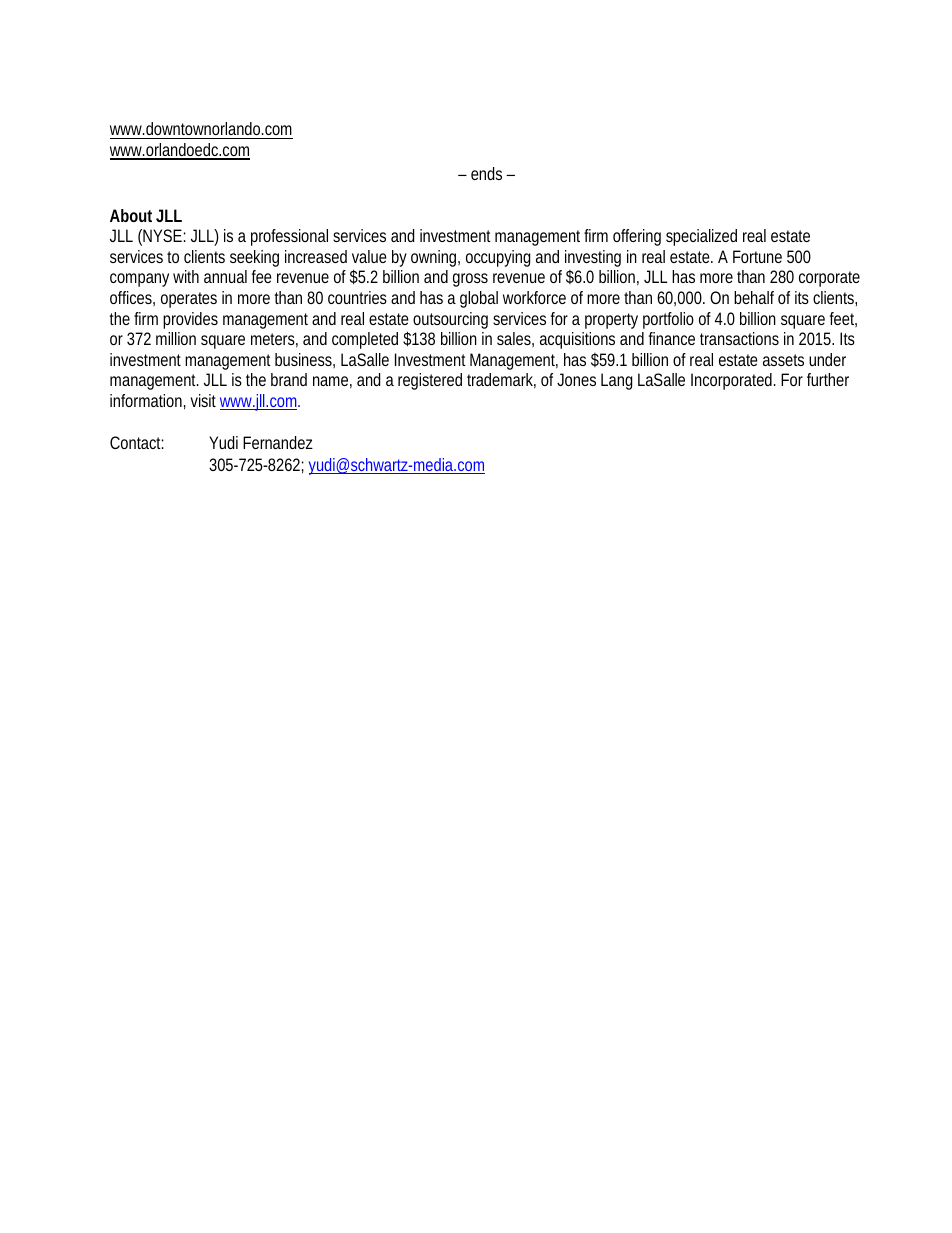 The width and height of the screenshot is (952, 1233). What do you see at coordinates (515, 339) in the screenshot?
I see `sales` at bounding box center [515, 339].
